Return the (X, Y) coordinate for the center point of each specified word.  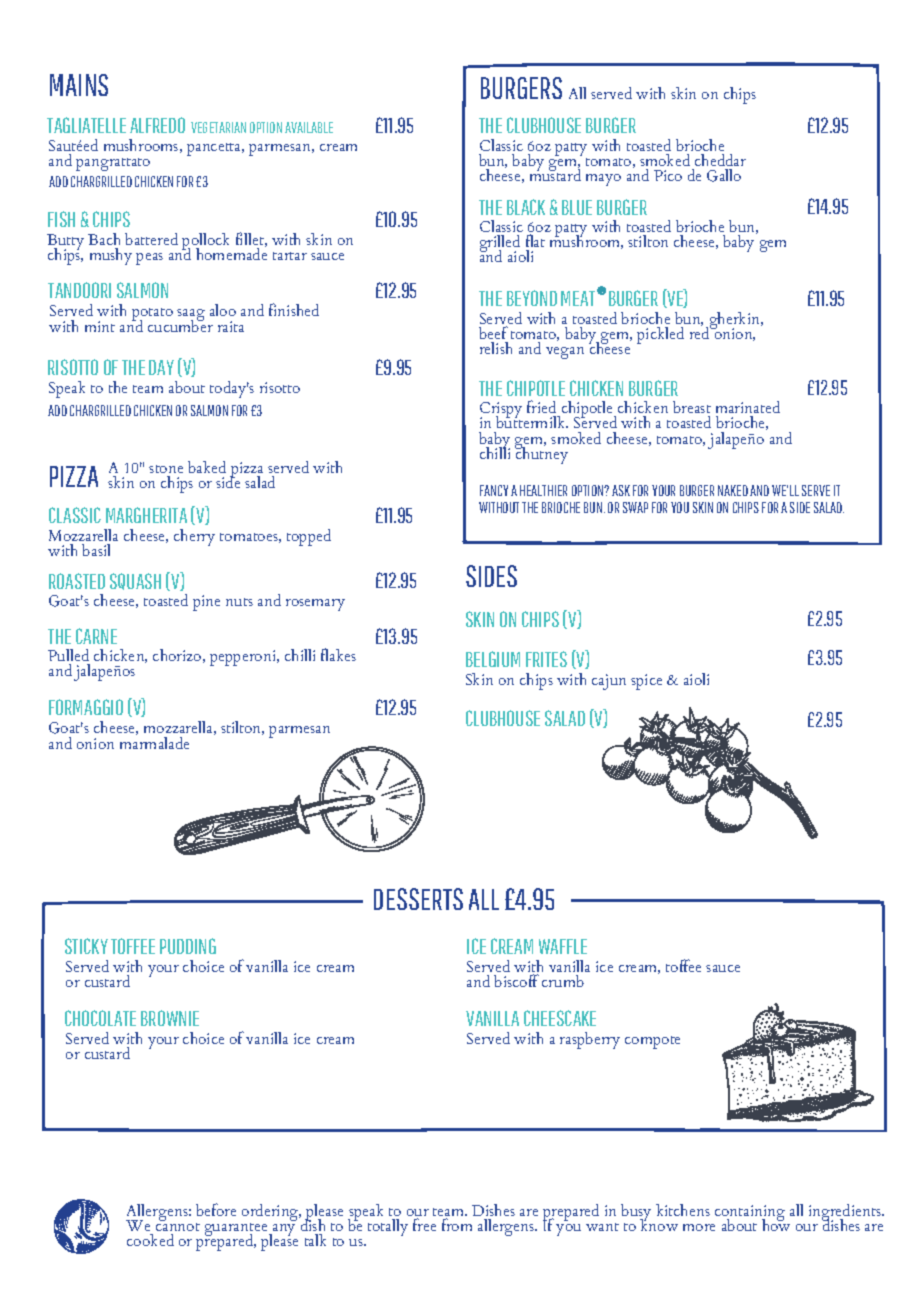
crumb (563, 981)
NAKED (733, 490)
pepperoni (244, 658)
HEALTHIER (543, 490)
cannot (178, 1229)
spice (646, 682)
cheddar (720, 160)
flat (535, 240)
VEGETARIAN (218, 127)
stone (166, 469)
